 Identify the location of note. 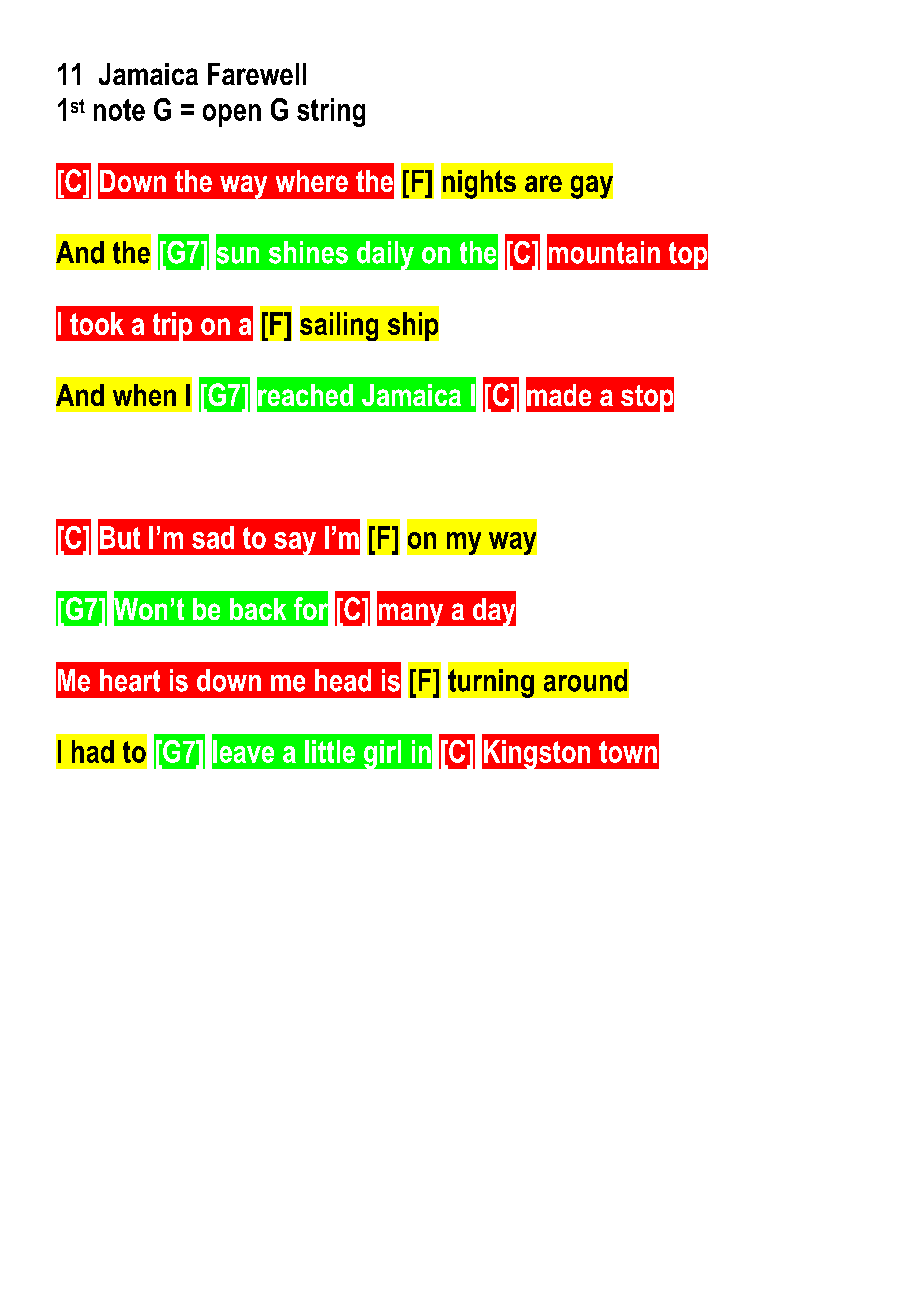
(119, 110).
